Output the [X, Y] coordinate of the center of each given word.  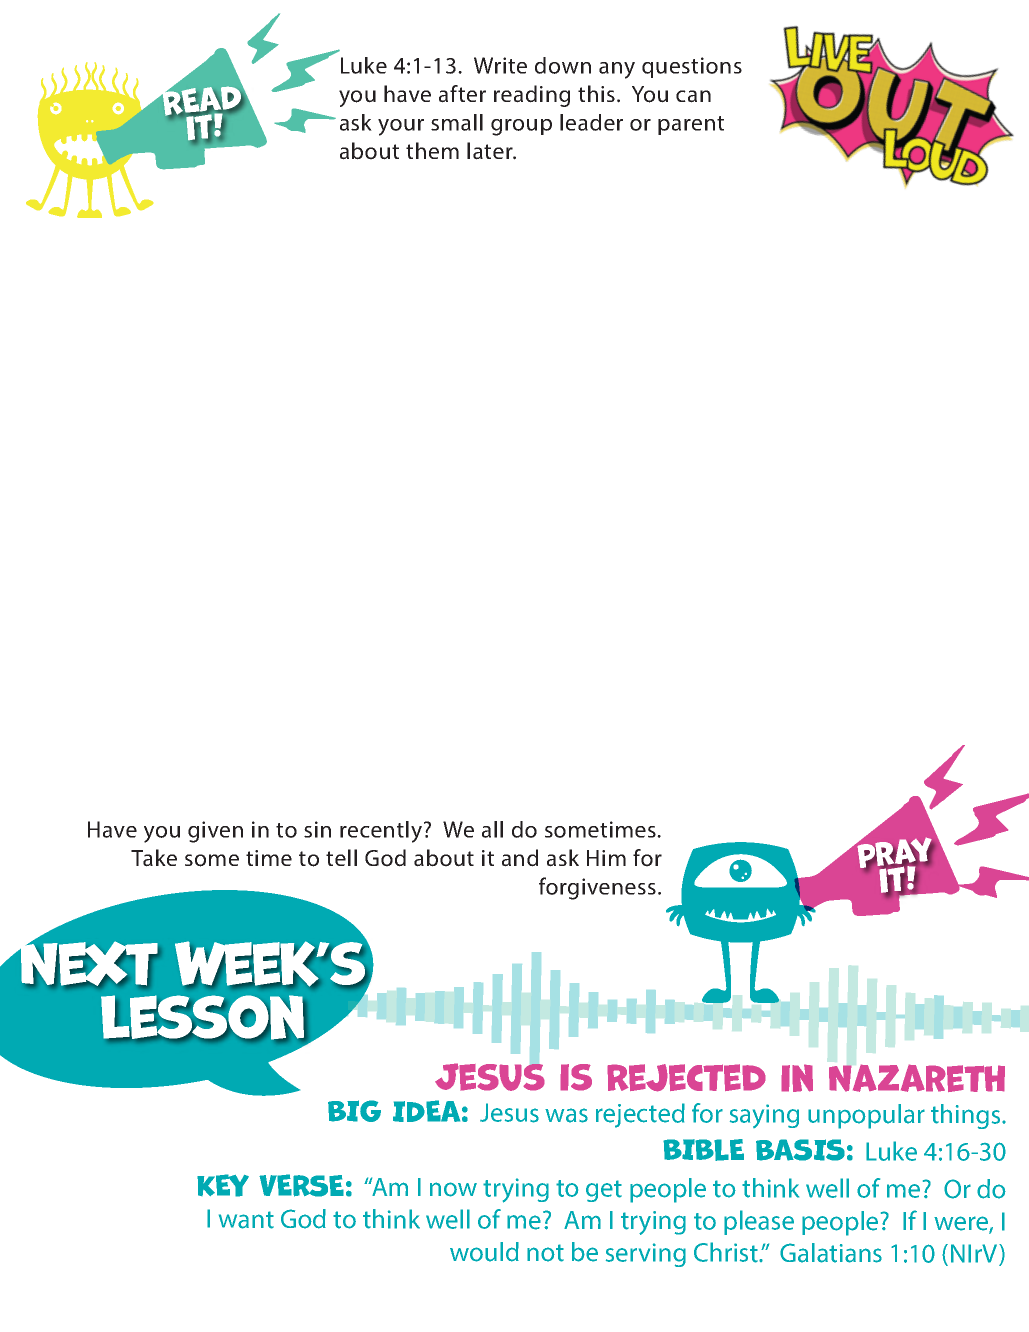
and [520, 858]
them [432, 150]
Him [606, 858]
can [693, 96]
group [521, 127]
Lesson [203, 1018]
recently [382, 832]
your [401, 127]
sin [317, 829]
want [246, 1220]
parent [691, 125]
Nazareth [917, 1078]
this [596, 93]
